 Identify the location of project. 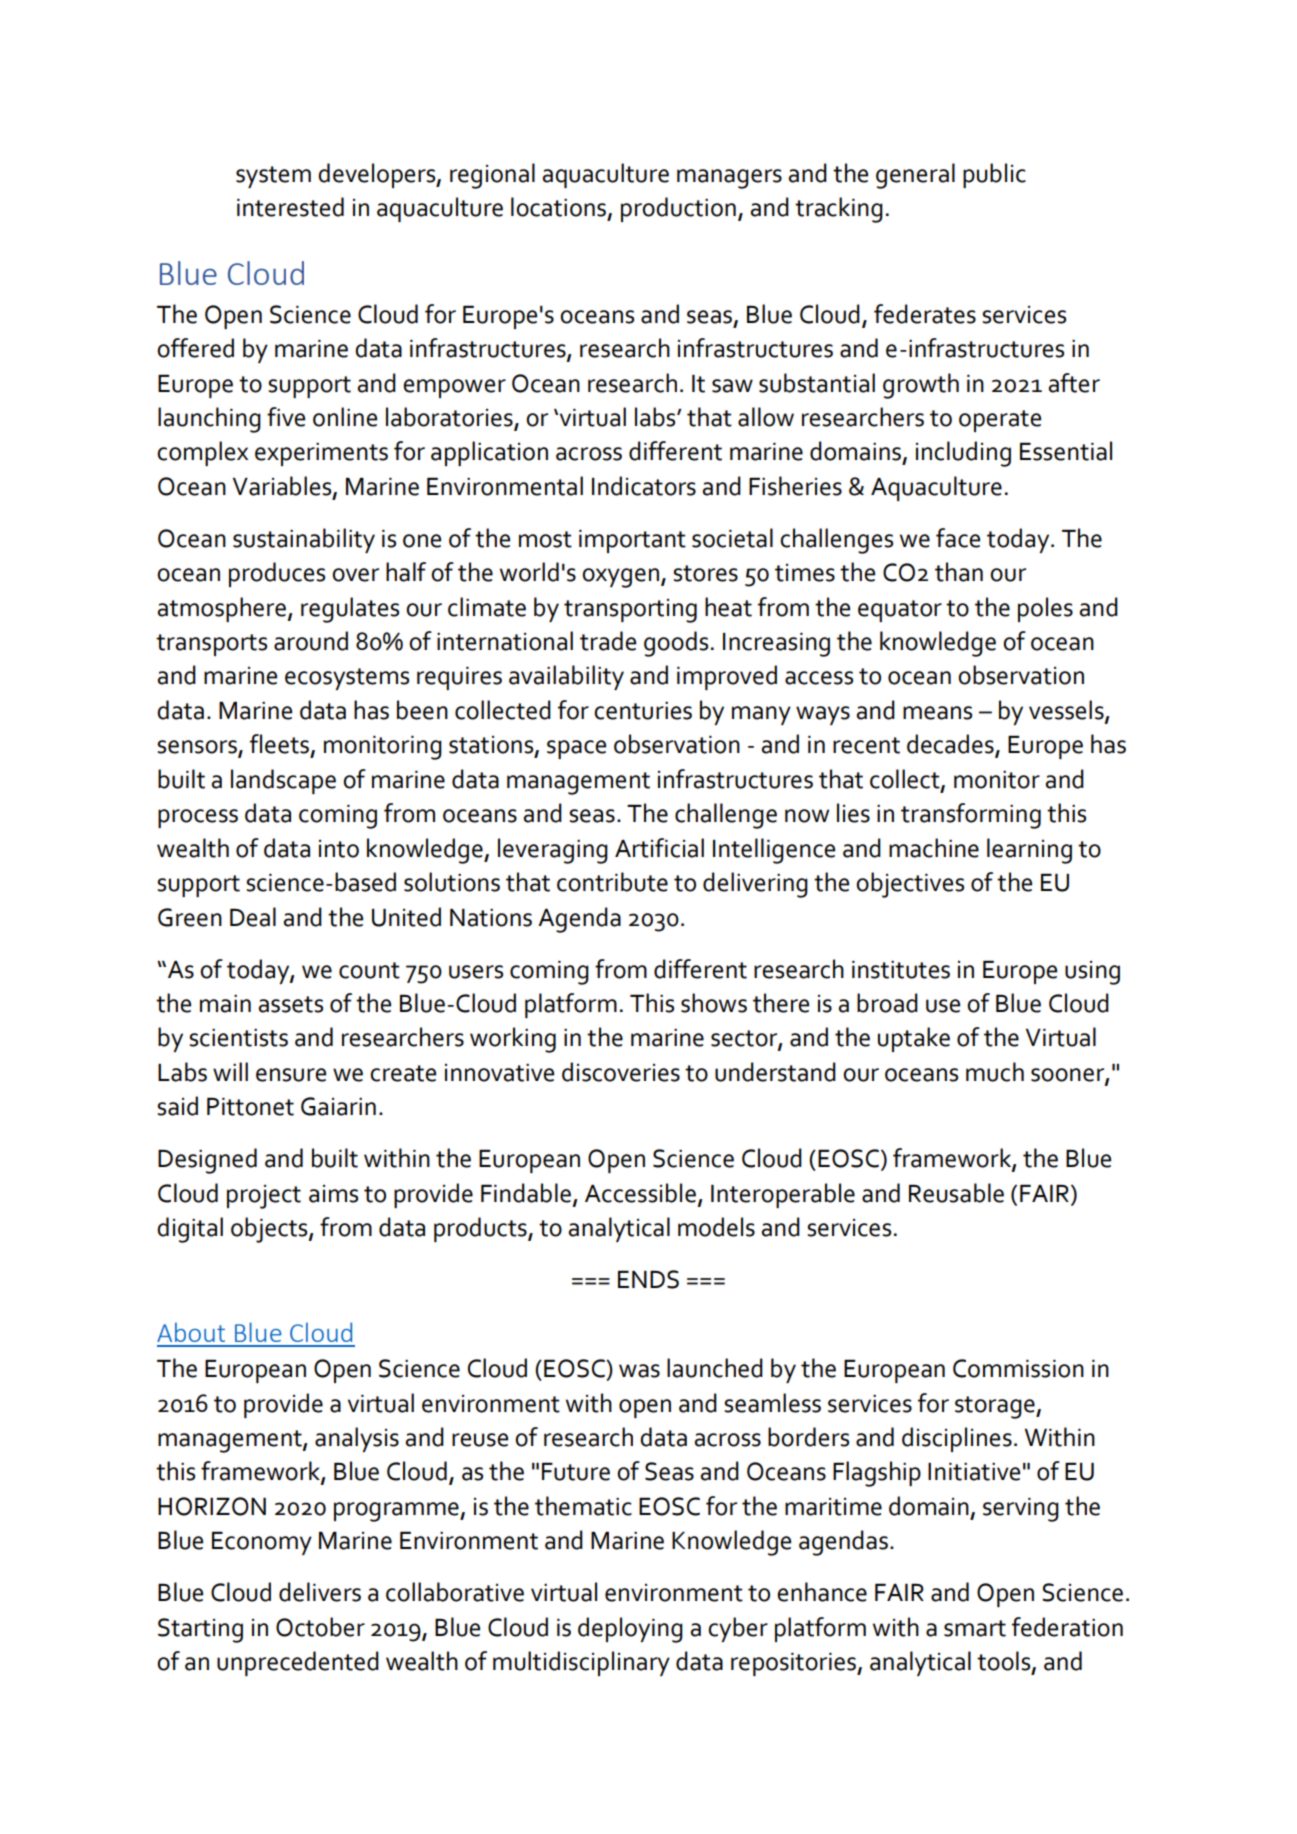
(264, 1197).
